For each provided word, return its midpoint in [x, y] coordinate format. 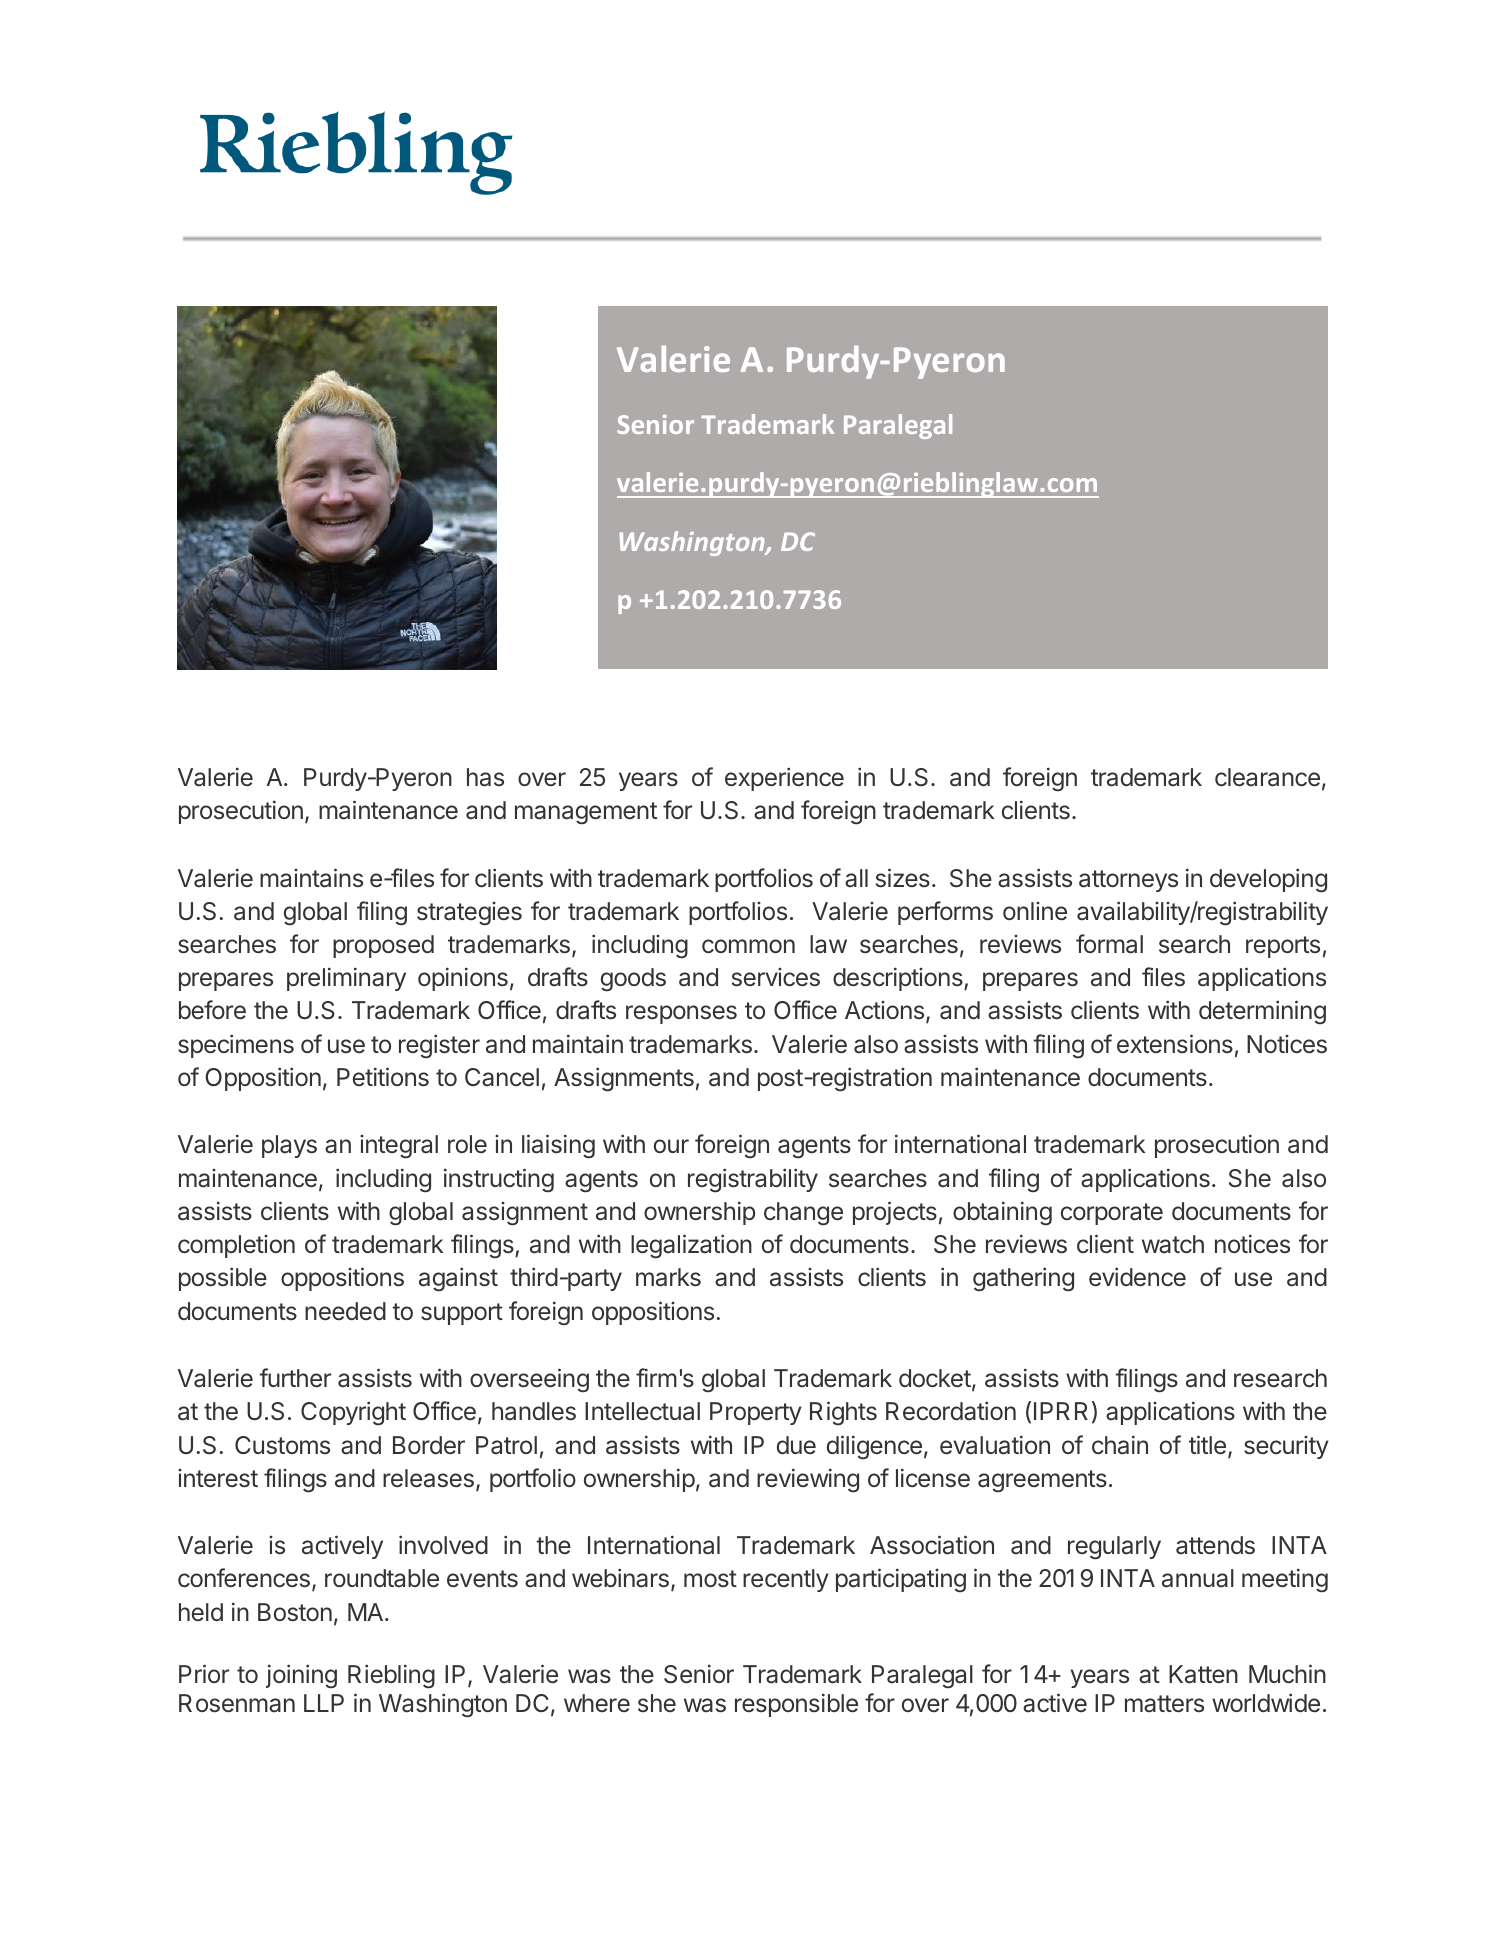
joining [301, 1676]
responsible [796, 1705]
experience [784, 779]
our [671, 1146]
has [485, 777]
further [295, 1378]
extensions [1175, 1044]
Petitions [383, 1077]
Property [756, 1413]
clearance [1267, 777]
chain [1120, 1445]
